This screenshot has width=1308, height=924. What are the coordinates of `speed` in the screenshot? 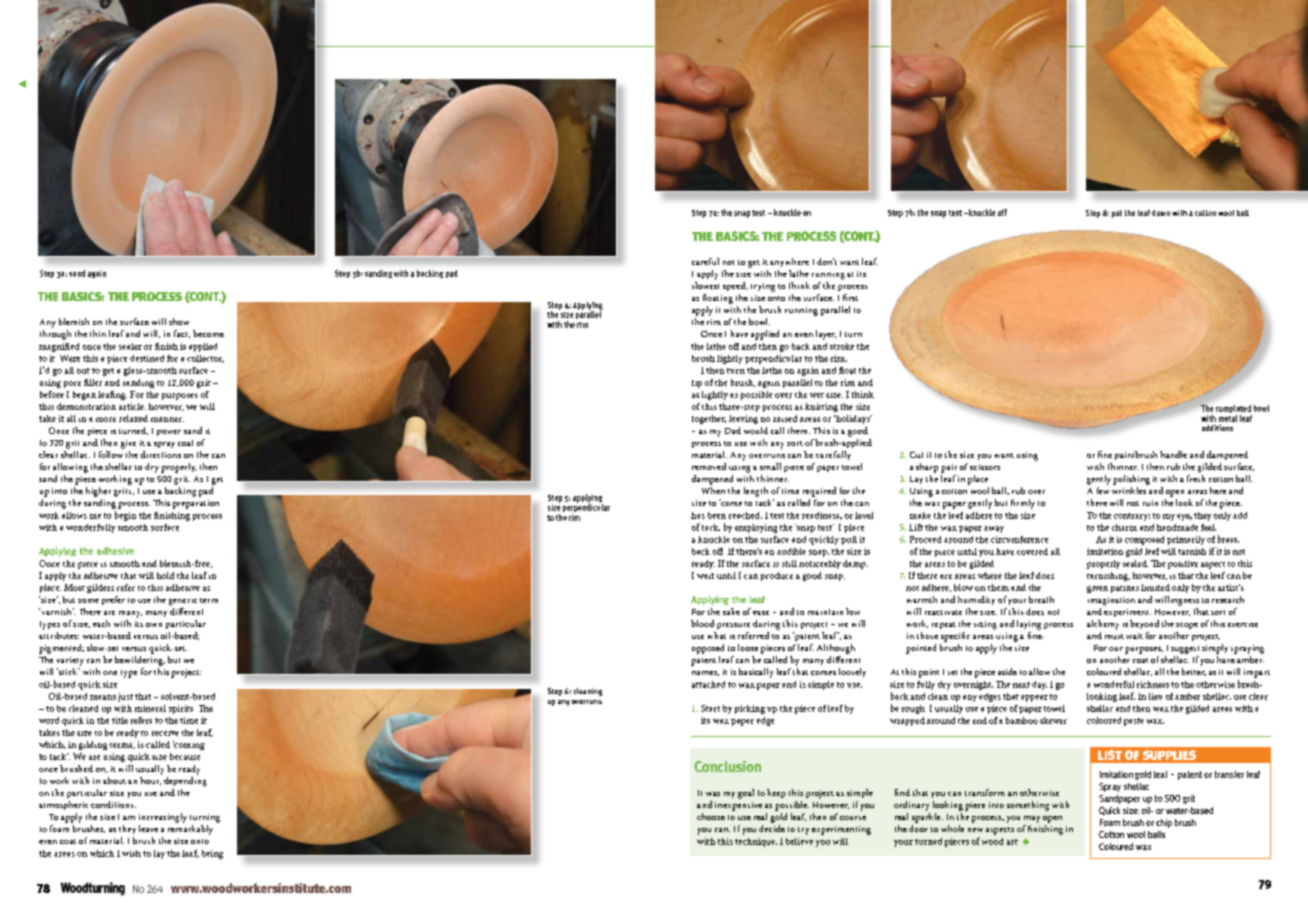 It's located at (735, 286).
